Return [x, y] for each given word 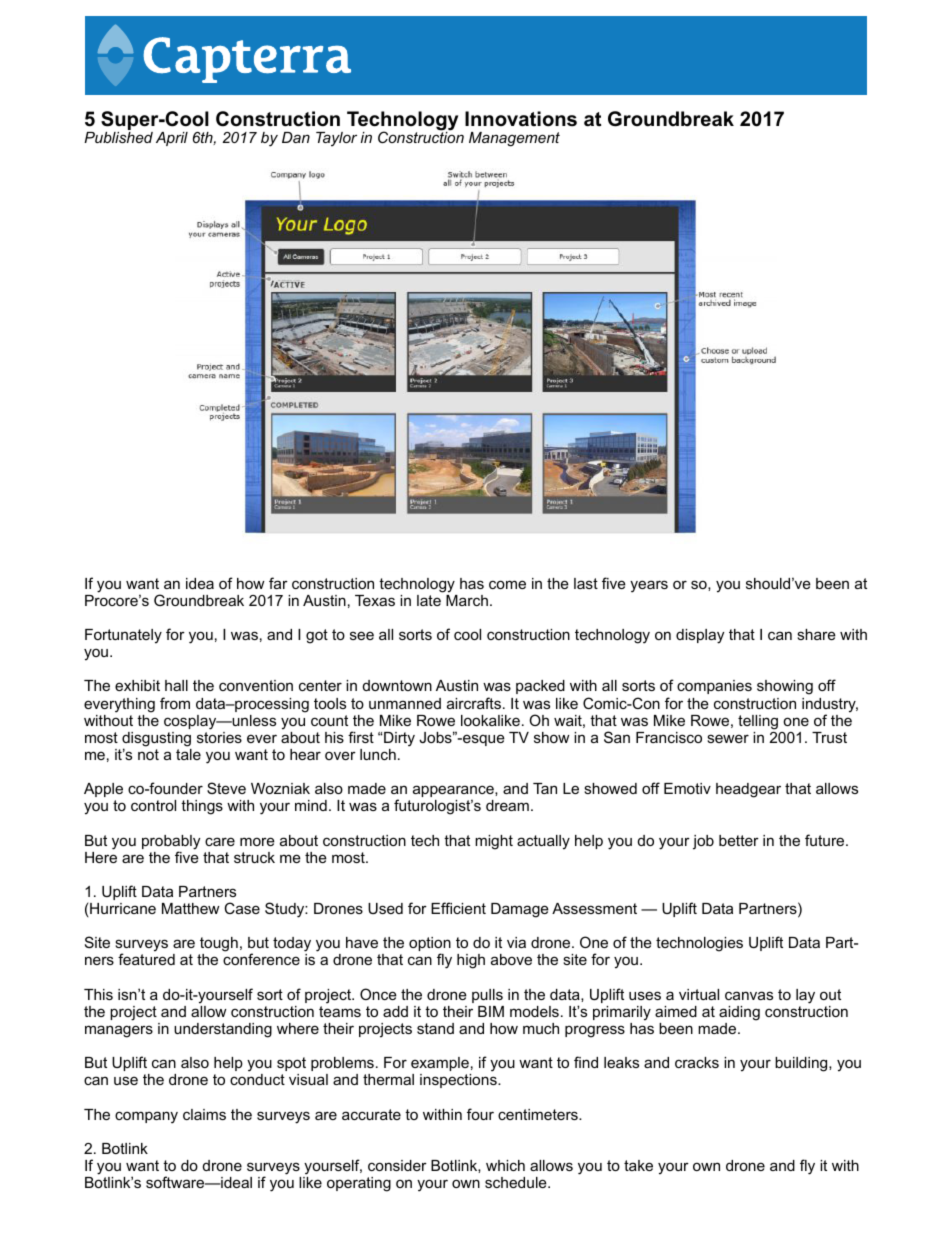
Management [514, 139]
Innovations [521, 119]
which [505, 1165]
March [467, 600]
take [638, 1165]
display [700, 636]
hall [176, 685]
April [172, 139]
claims [204, 1114]
